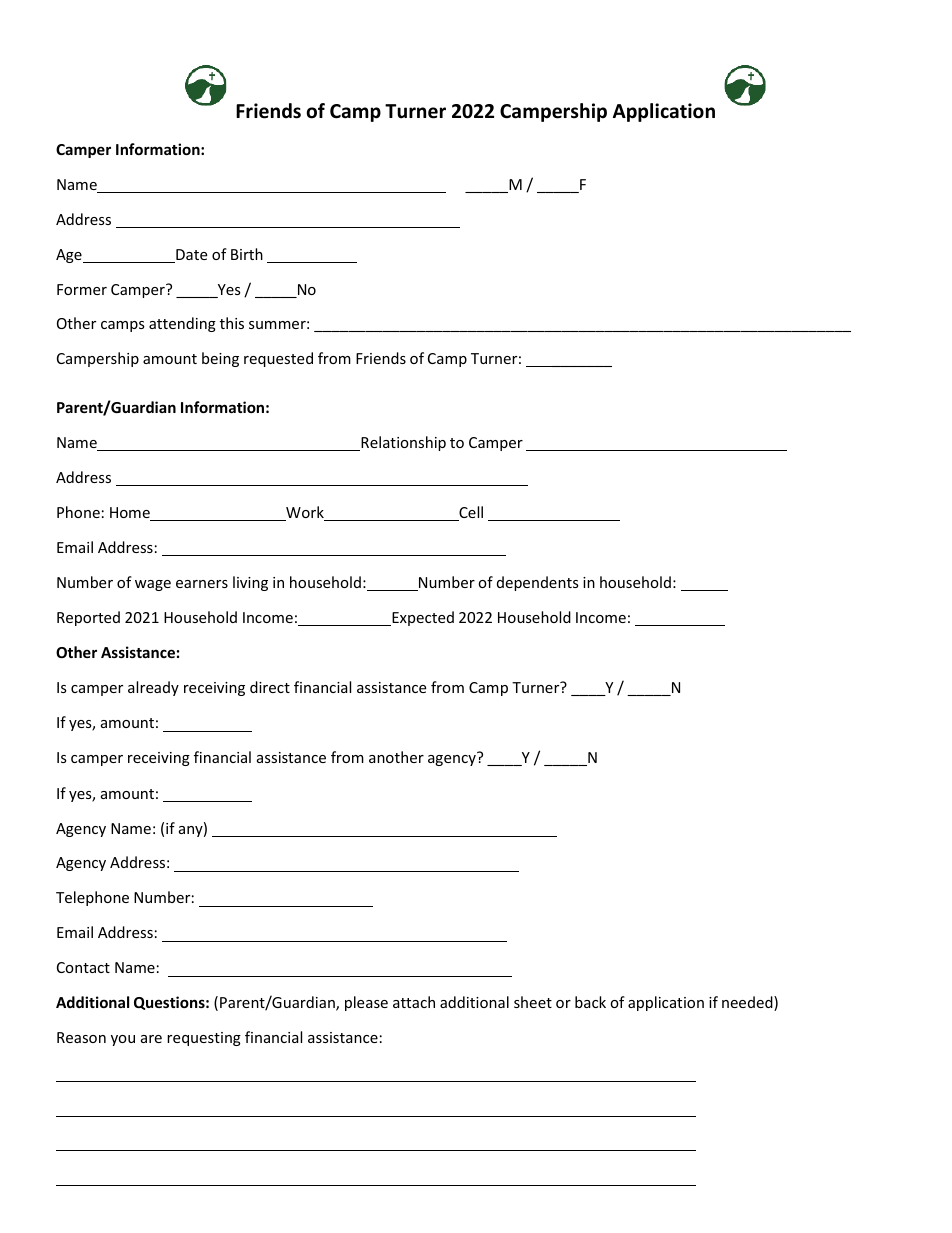 The image size is (952, 1233). What do you see at coordinates (538, 583) in the screenshot?
I see `dependents` at bounding box center [538, 583].
